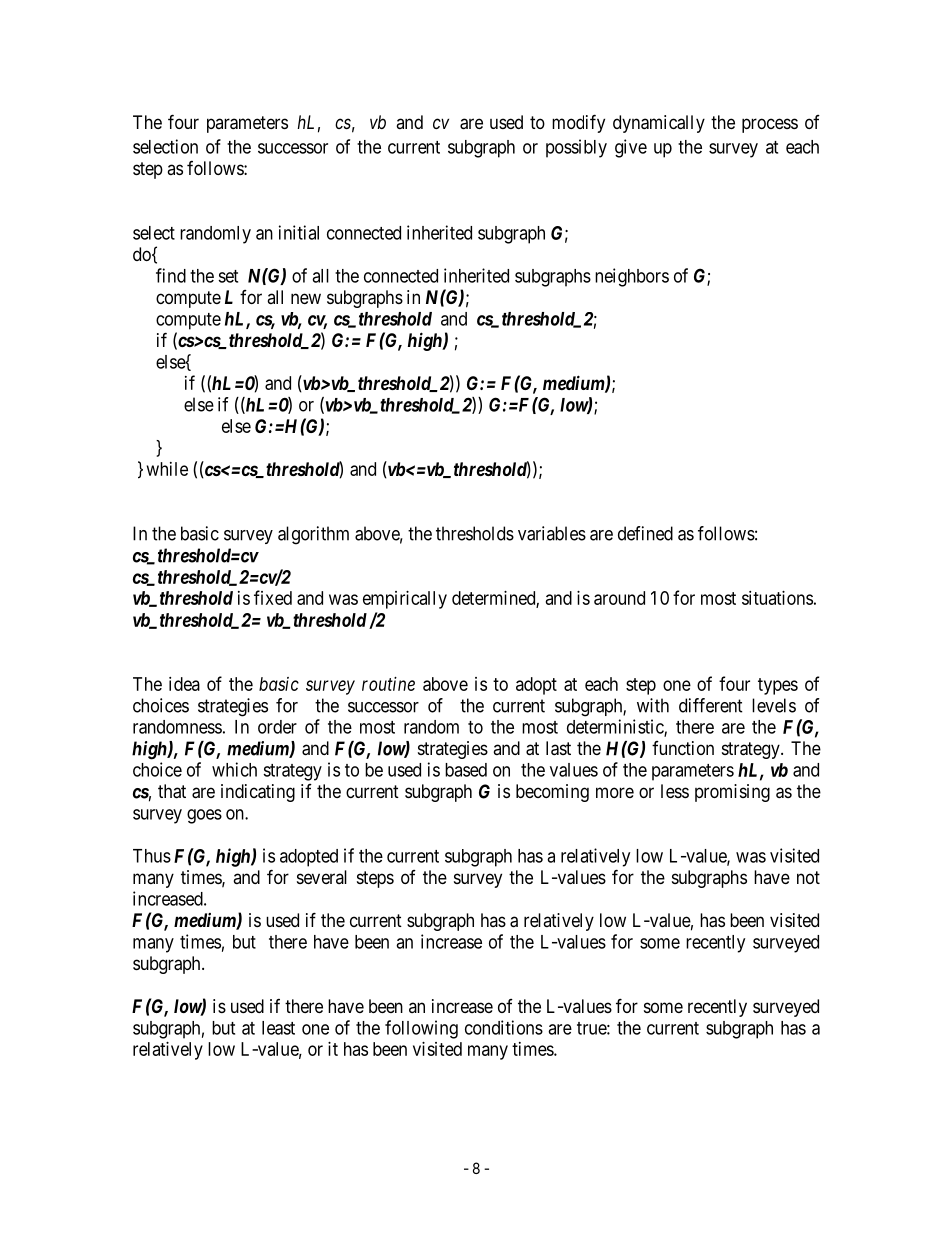 This screenshot has height=1233, width=952. Describe the element at coordinates (299, 232) in the screenshot. I see `initial` at that location.
